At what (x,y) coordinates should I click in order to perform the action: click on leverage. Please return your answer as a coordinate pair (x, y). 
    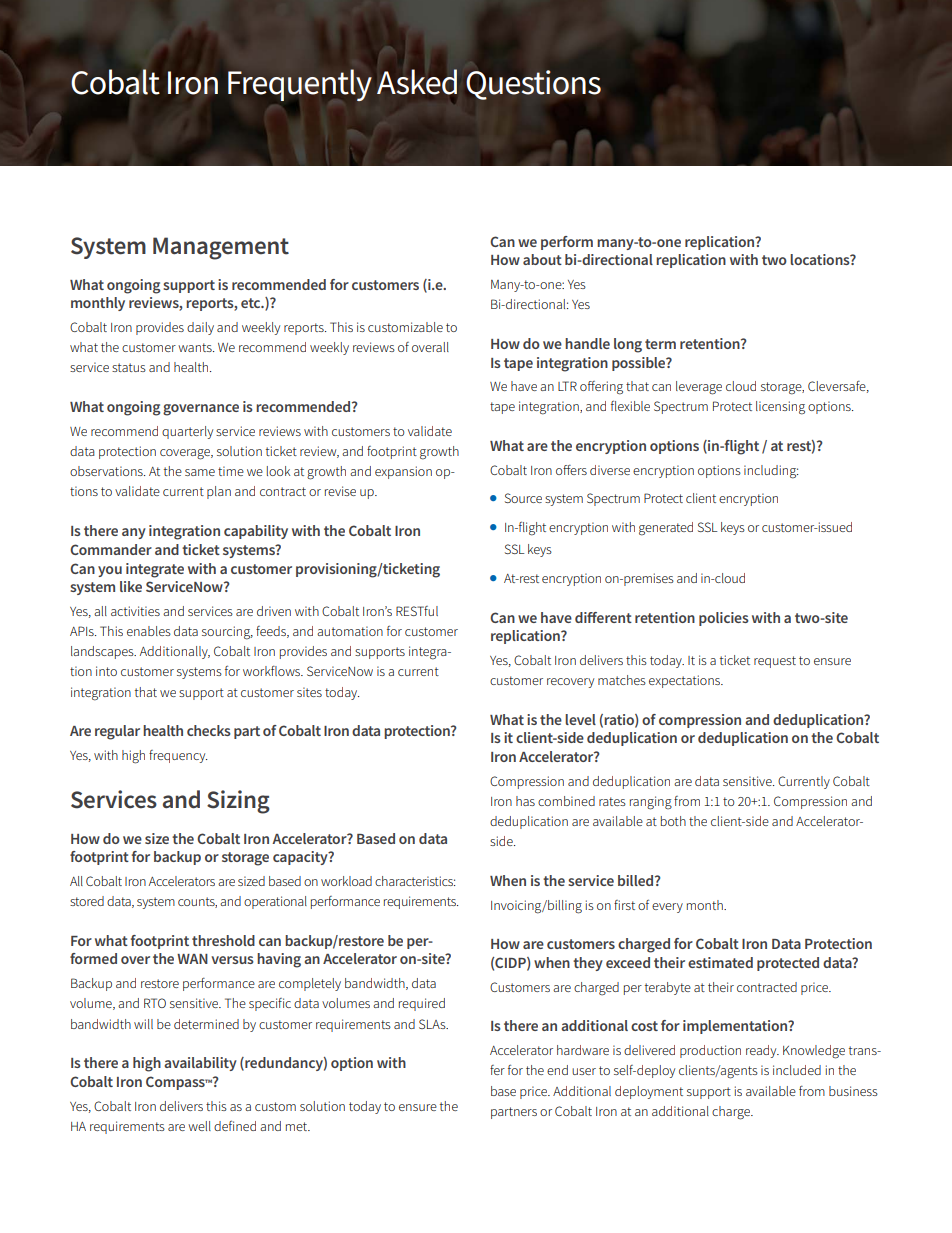
    Looking at the image, I should click on (699, 388).
